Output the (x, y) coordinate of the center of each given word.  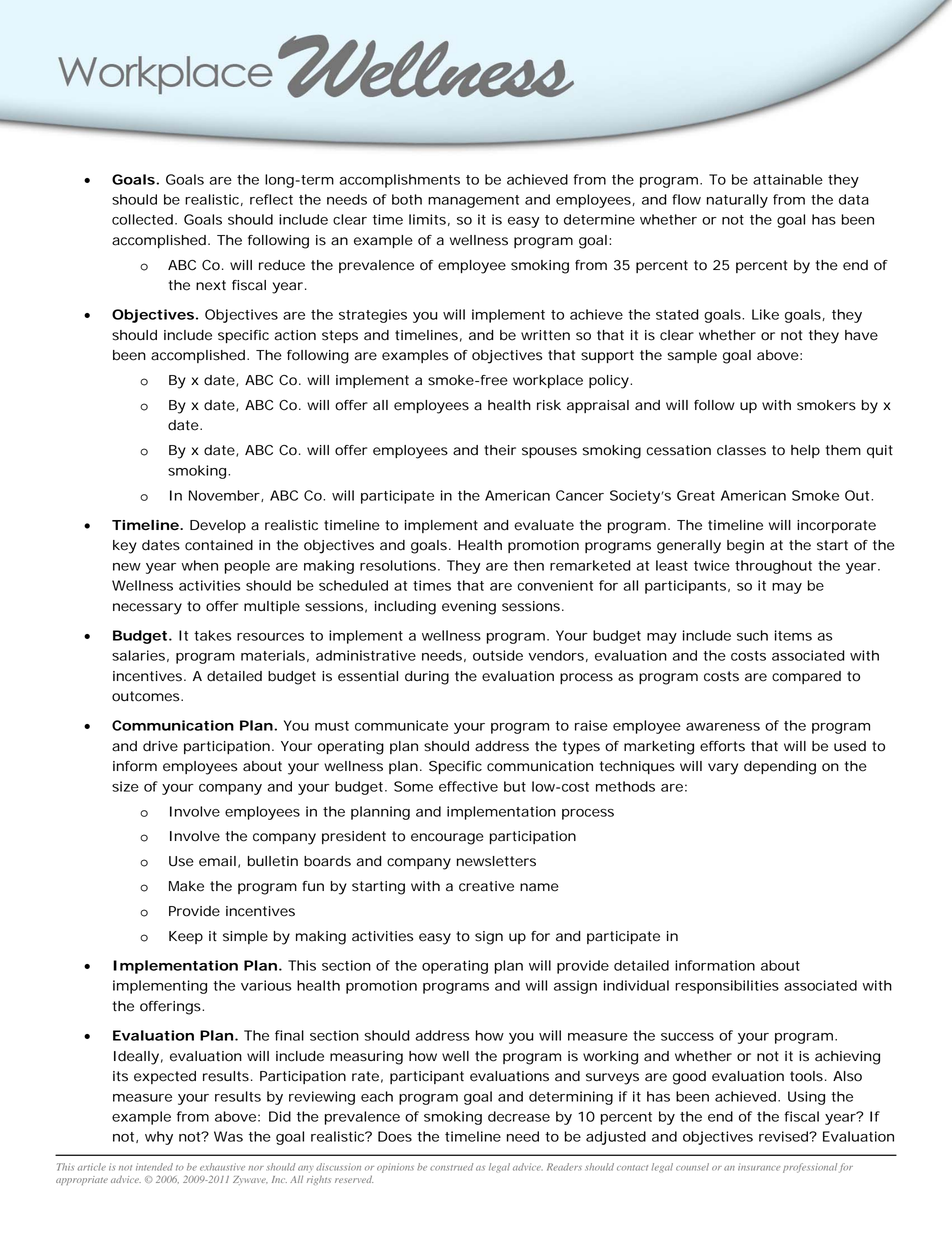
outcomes (147, 696)
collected (144, 219)
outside (498, 655)
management (473, 201)
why (159, 1138)
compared (806, 677)
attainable (788, 179)
